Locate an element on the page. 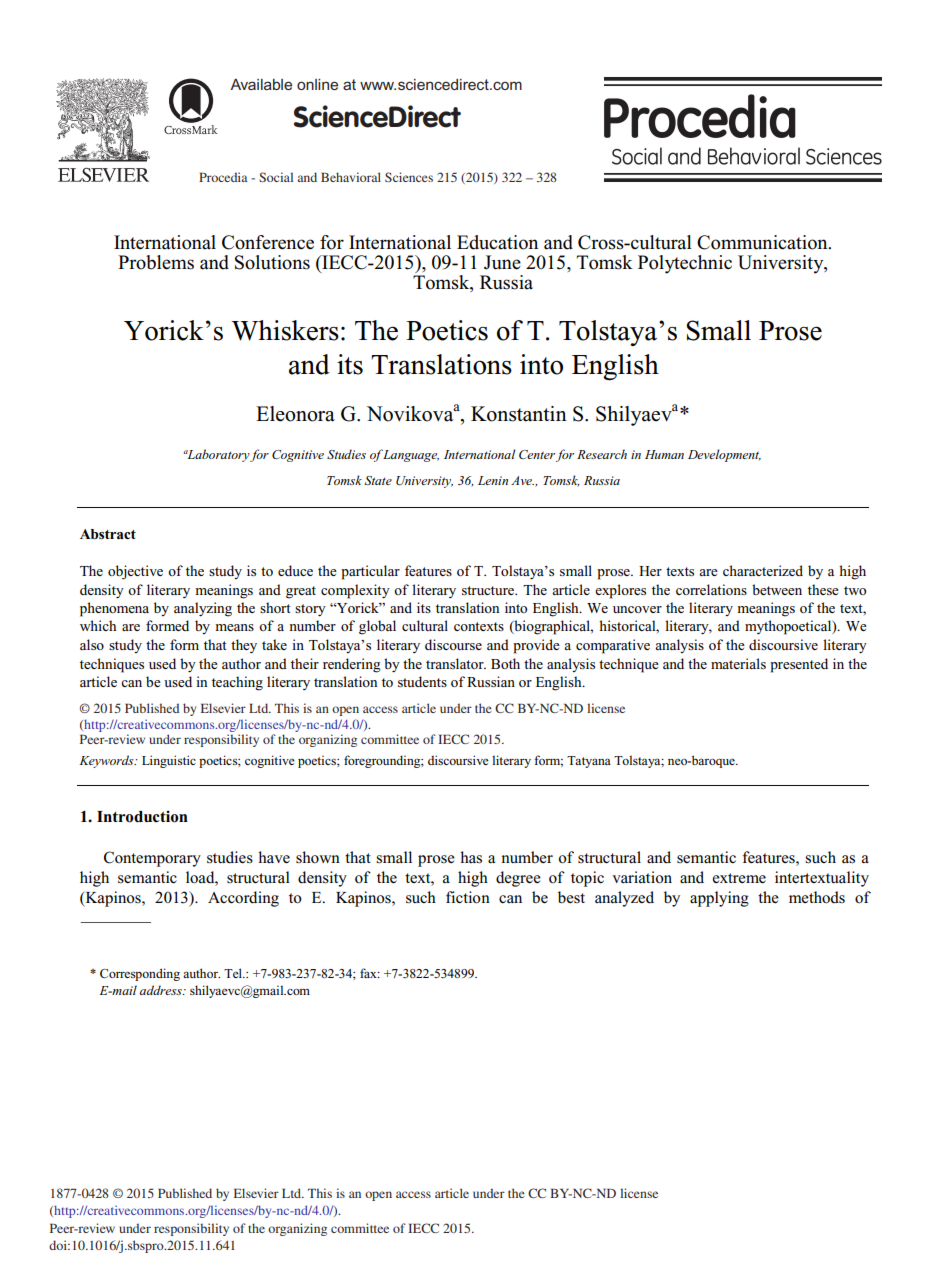  Lenin is located at coordinates (493, 480).
